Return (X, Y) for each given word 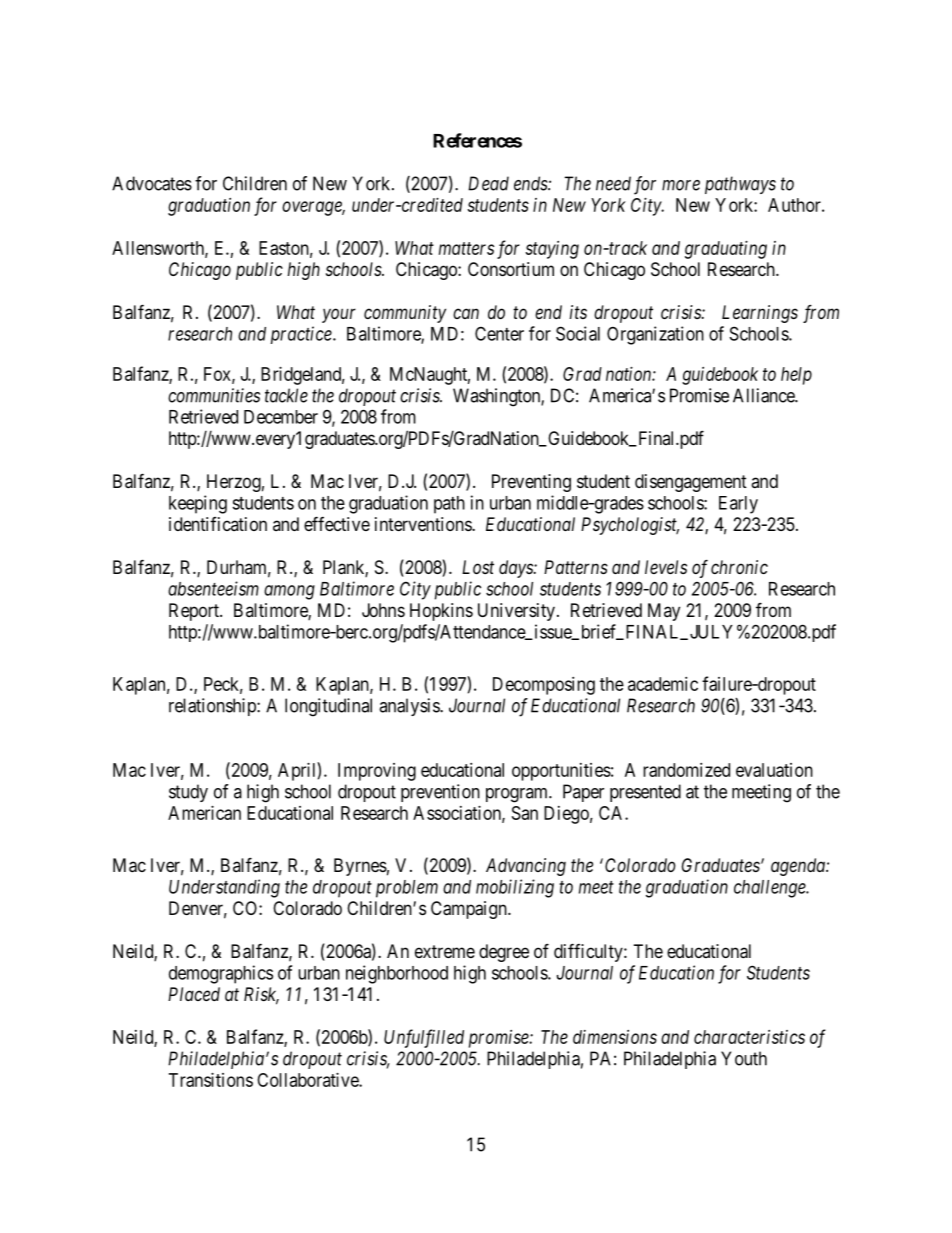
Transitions (211, 1080)
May (664, 612)
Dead (488, 183)
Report (195, 612)
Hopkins (441, 612)
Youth (744, 1058)
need (613, 183)
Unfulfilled (424, 1038)
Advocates (152, 183)
